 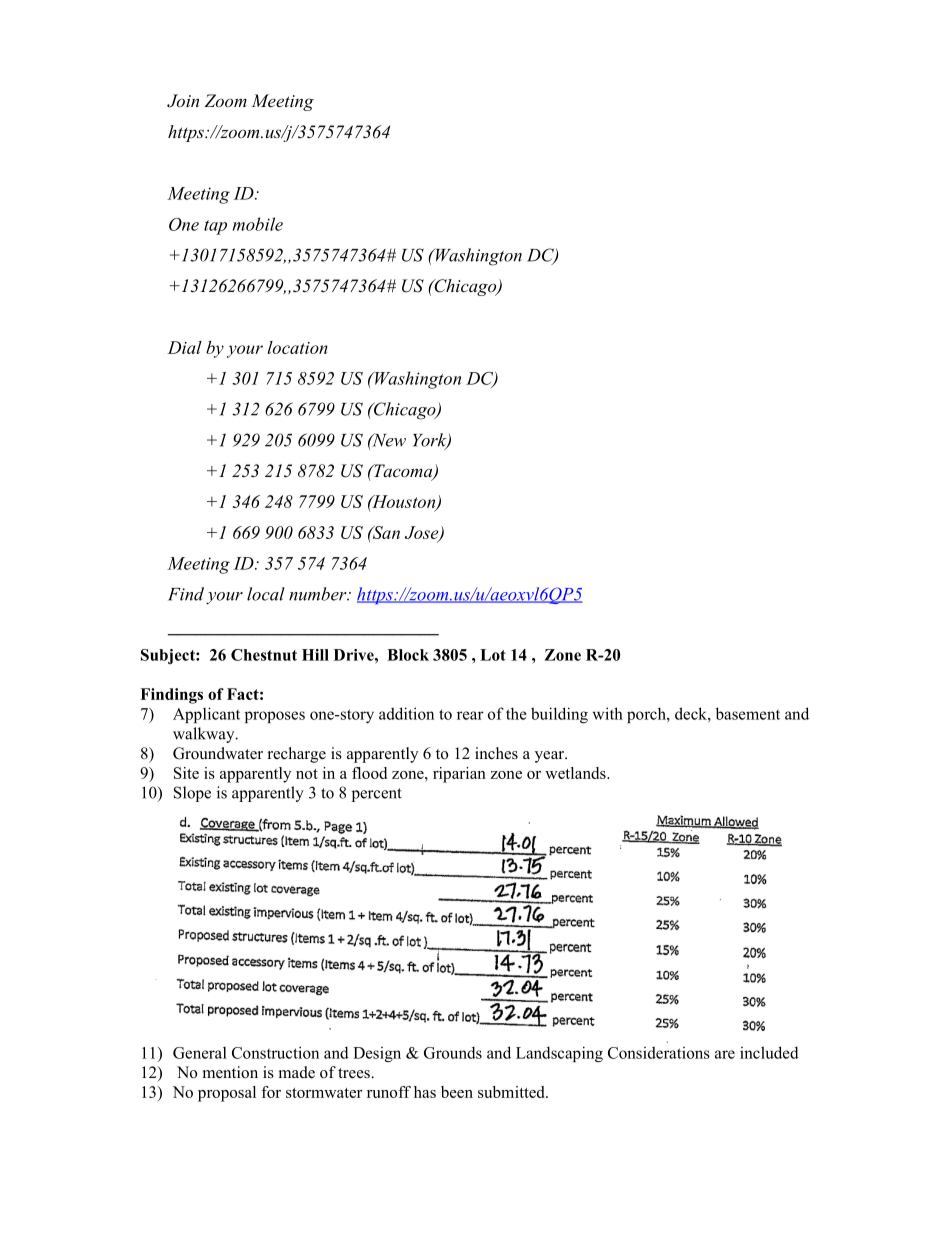 I want to click on mobile, so click(x=258, y=224).
